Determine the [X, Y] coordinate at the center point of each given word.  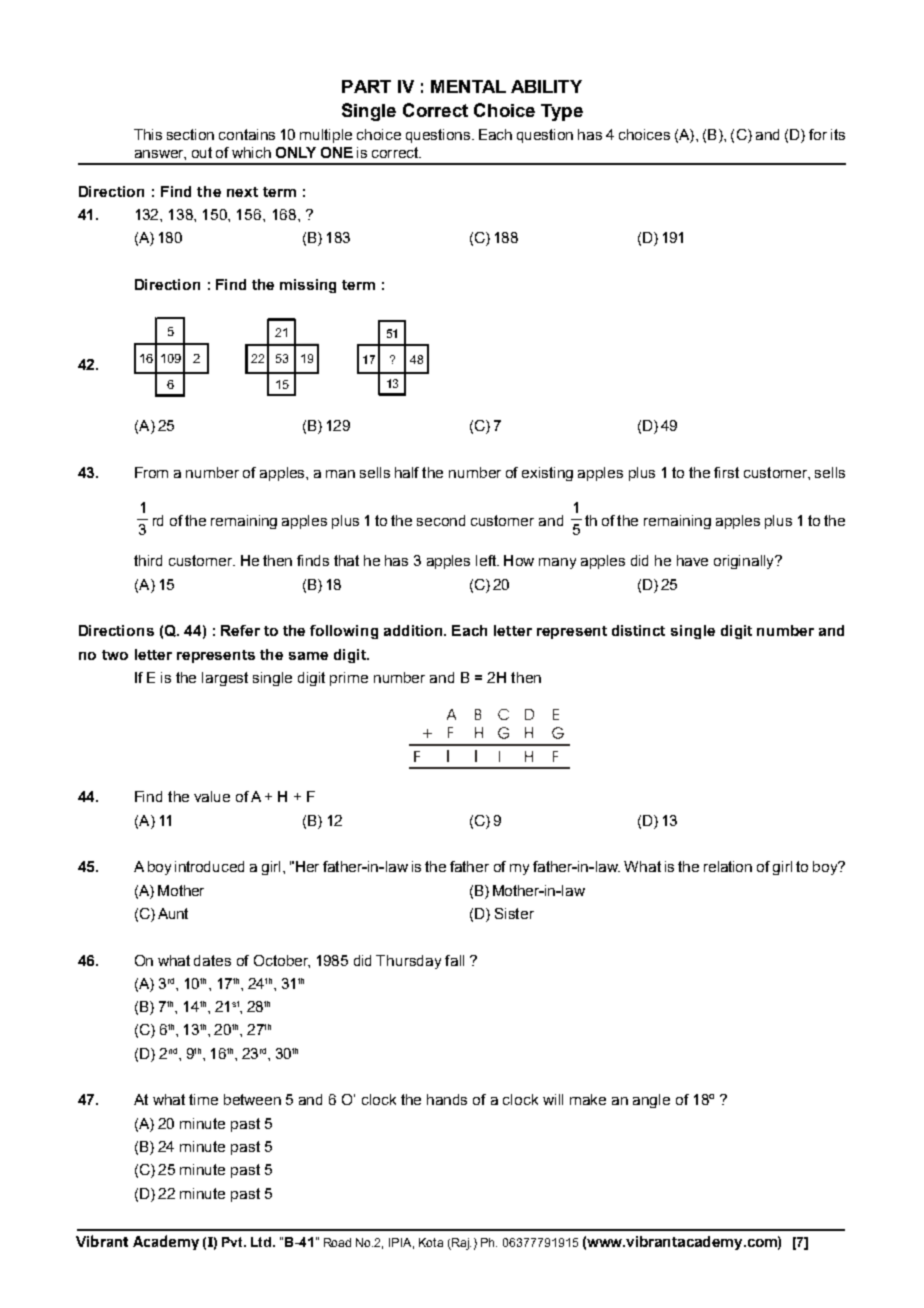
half [407, 472]
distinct [638, 630]
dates [212, 960]
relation [728, 866]
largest [225, 679]
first [726, 472]
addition [414, 630]
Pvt [233, 1242]
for [818, 134]
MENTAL [468, 86]
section [190, 134]
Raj [460, 1244]
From [151, 472]
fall [454, 960]
